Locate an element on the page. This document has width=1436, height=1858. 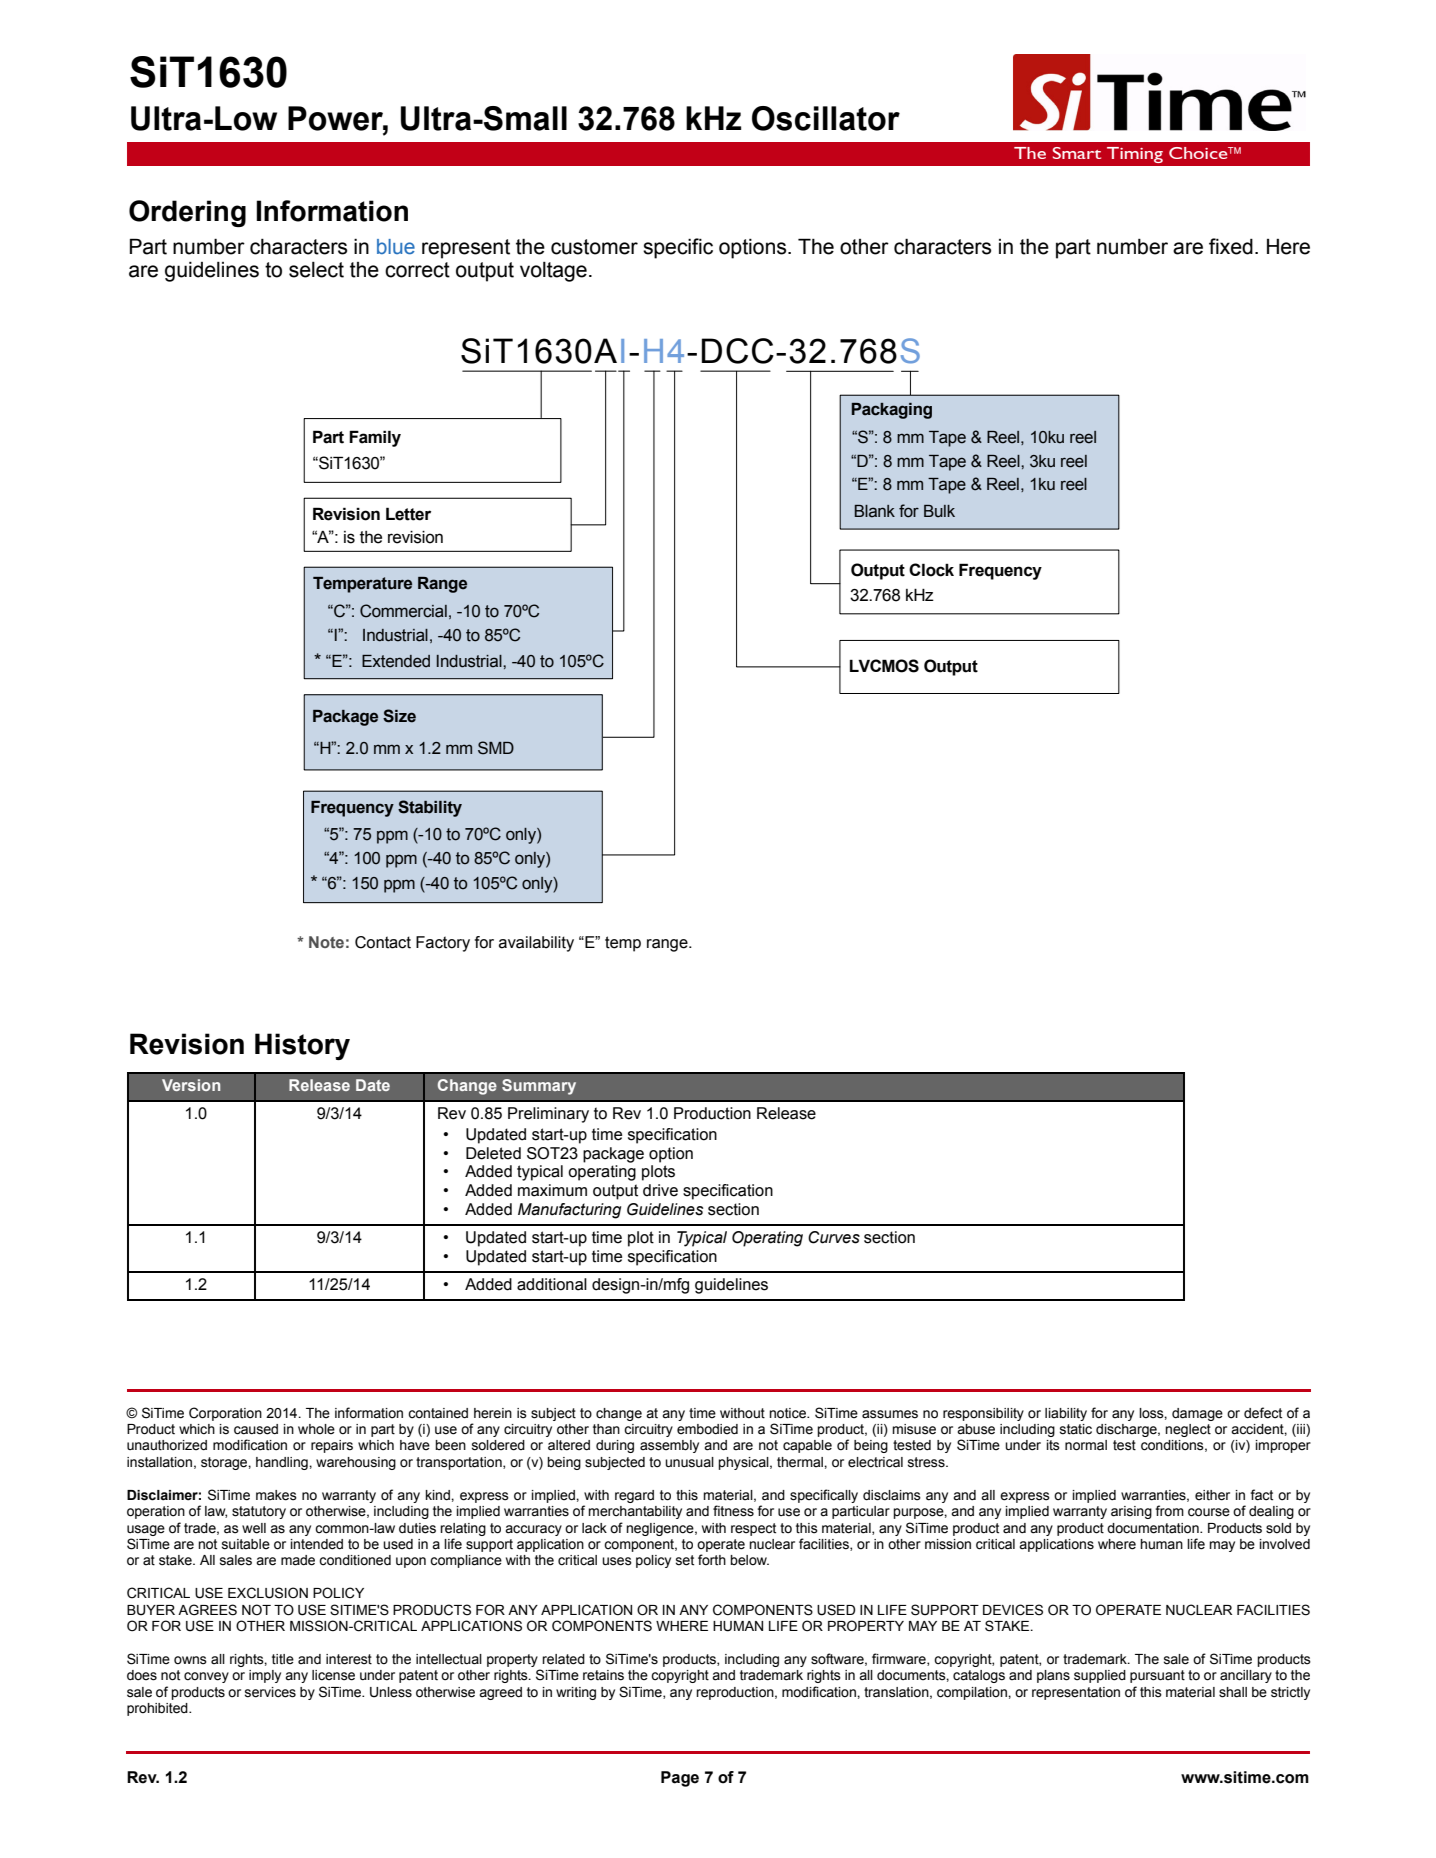
services is located at coordinates (270, 1692).
